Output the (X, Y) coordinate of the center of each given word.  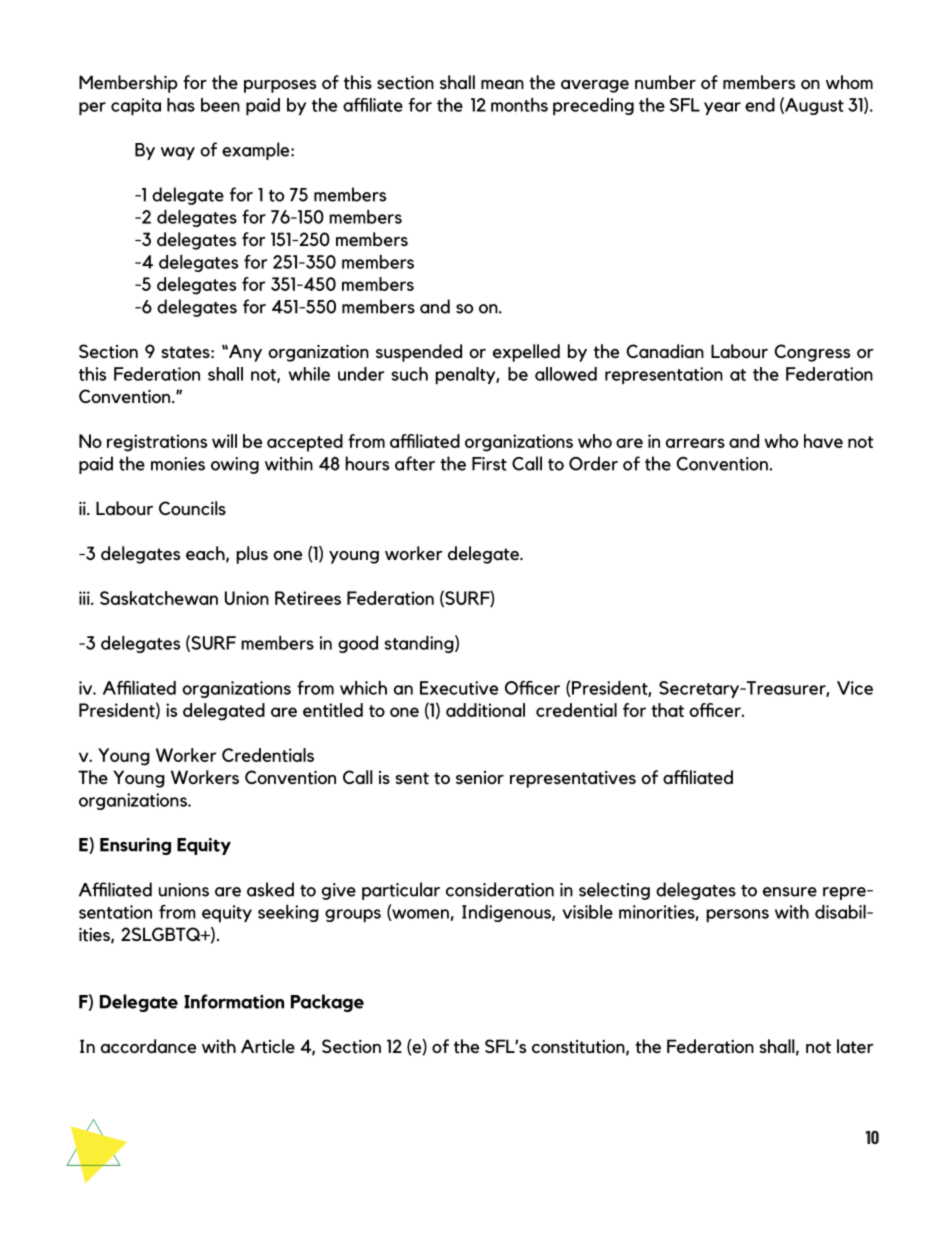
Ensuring (135, 846)
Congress (812, 353)
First (489, 464)
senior (480, 778)
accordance (148, 1046)
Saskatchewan (159, 598)
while (309, 374)
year (722, 108)
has (181, 105)
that (667, 710)
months (519, 105)
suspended (419, 353)
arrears (695, 443)
